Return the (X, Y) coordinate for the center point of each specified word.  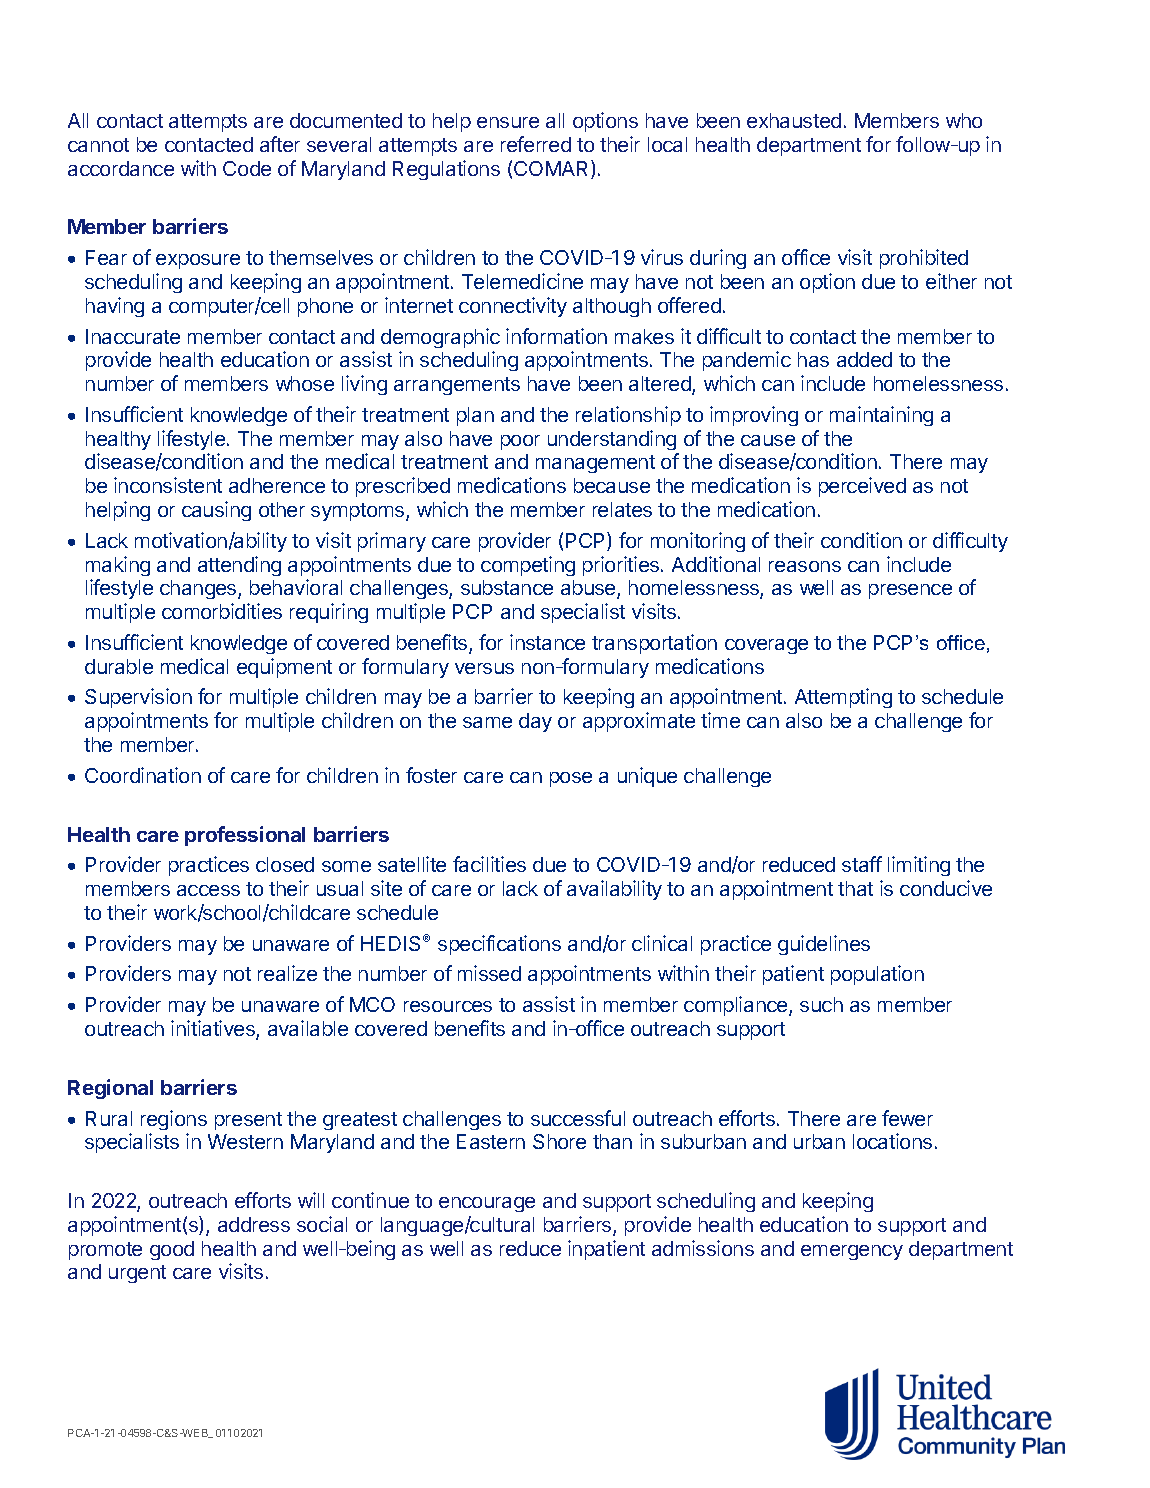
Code (247, 168)
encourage (487, 1204)
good (172, 1250)
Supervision (138, 698)
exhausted (794, 120)
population (877, 975)
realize (287, 973)
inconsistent (168, 485)
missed (489, 973)
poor (520, 442)
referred (536, 144)
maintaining (881, 416)
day (535, 722)
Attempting (843, 698)
